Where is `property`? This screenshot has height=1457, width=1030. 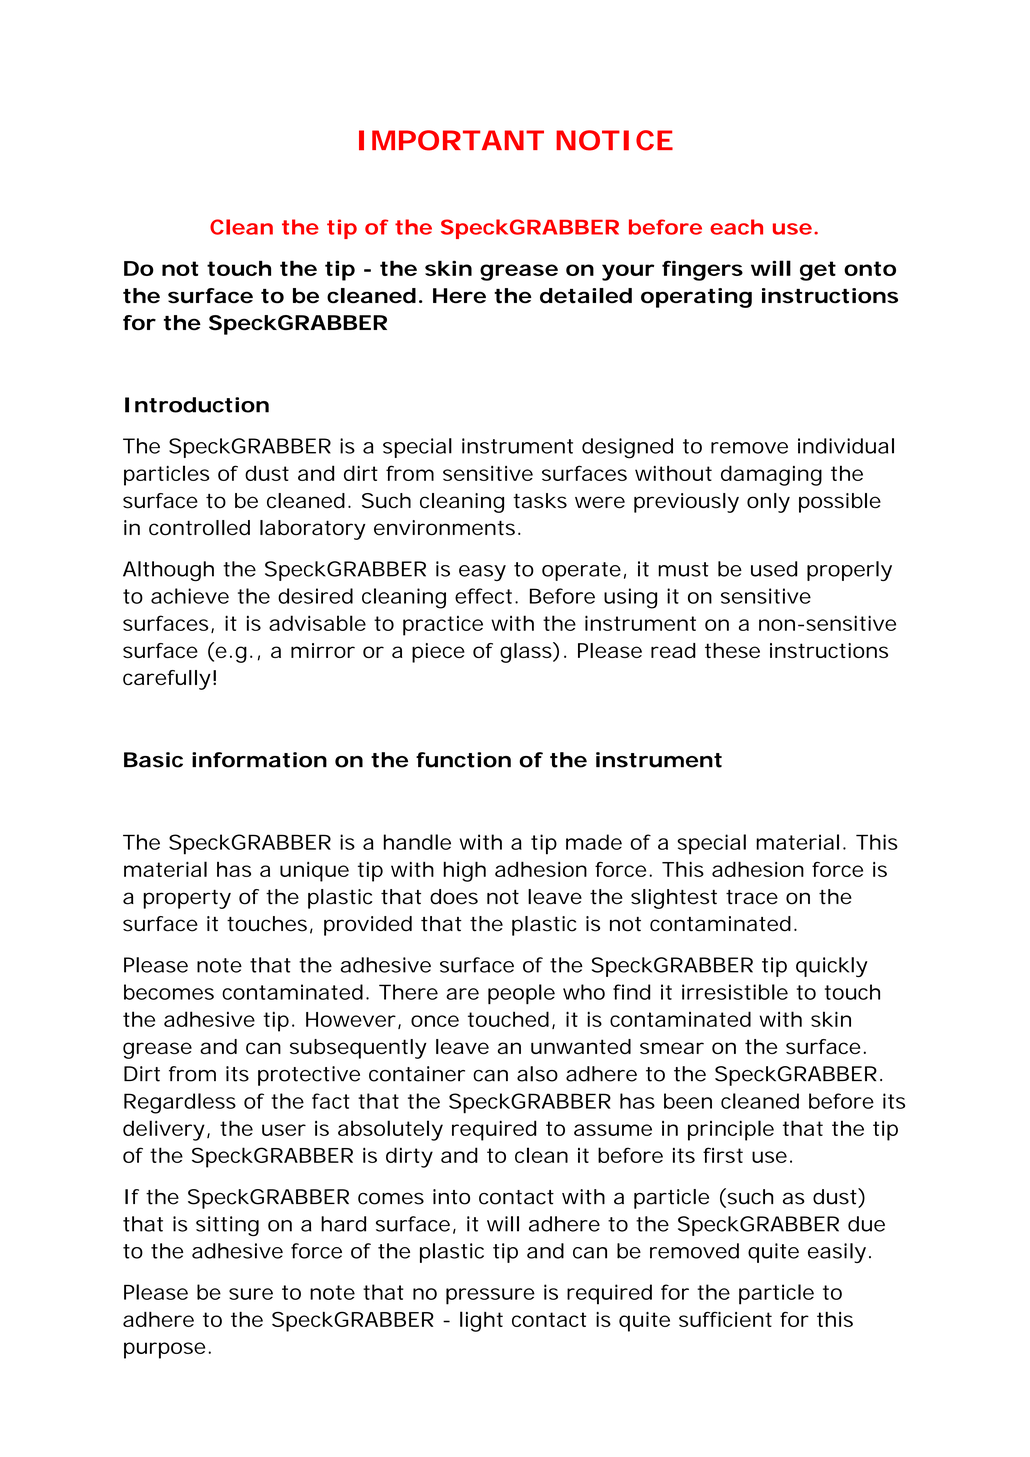 property is located at coordinates (187, 899).
